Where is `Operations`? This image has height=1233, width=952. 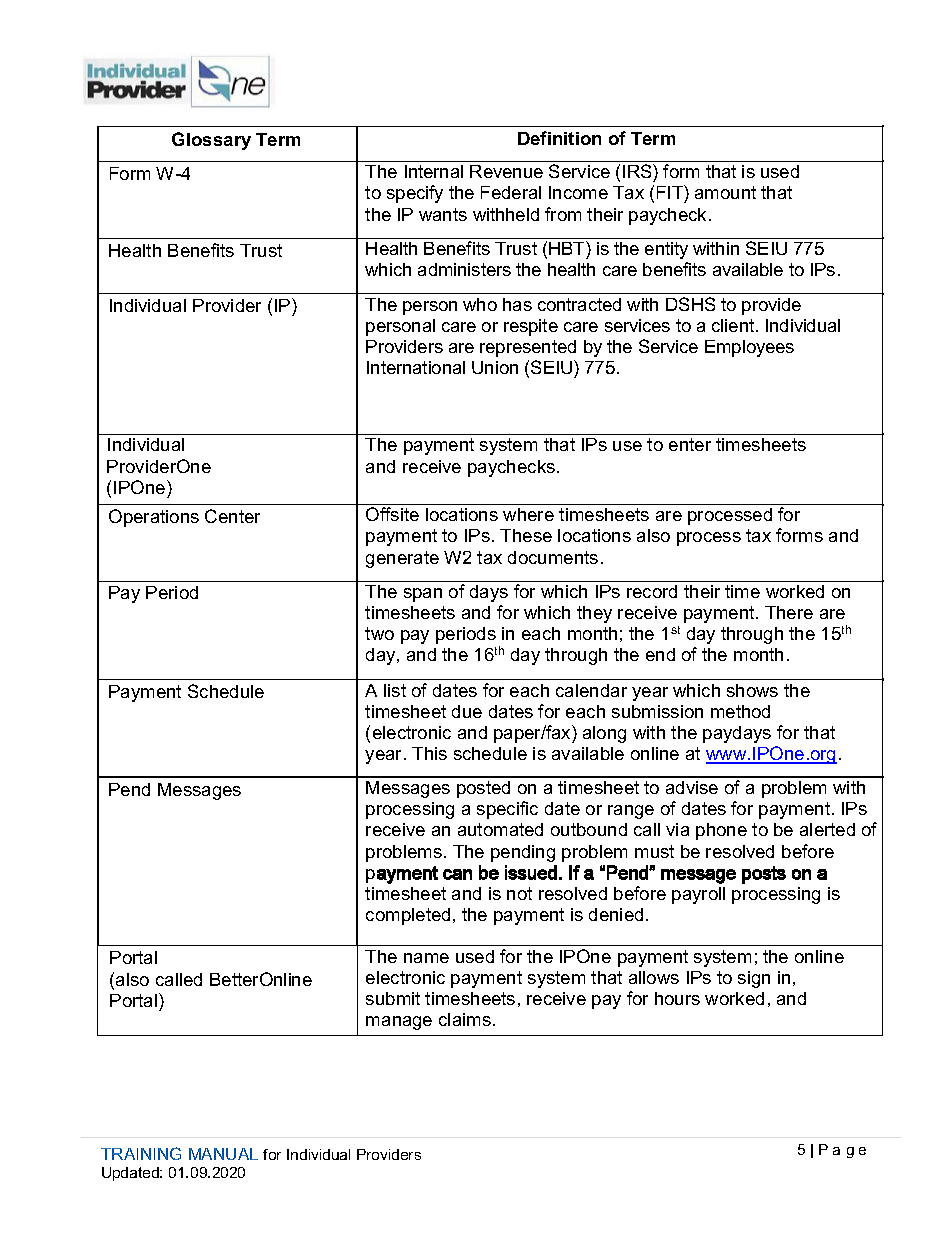 Operations is located at coordinates (154, 518).
